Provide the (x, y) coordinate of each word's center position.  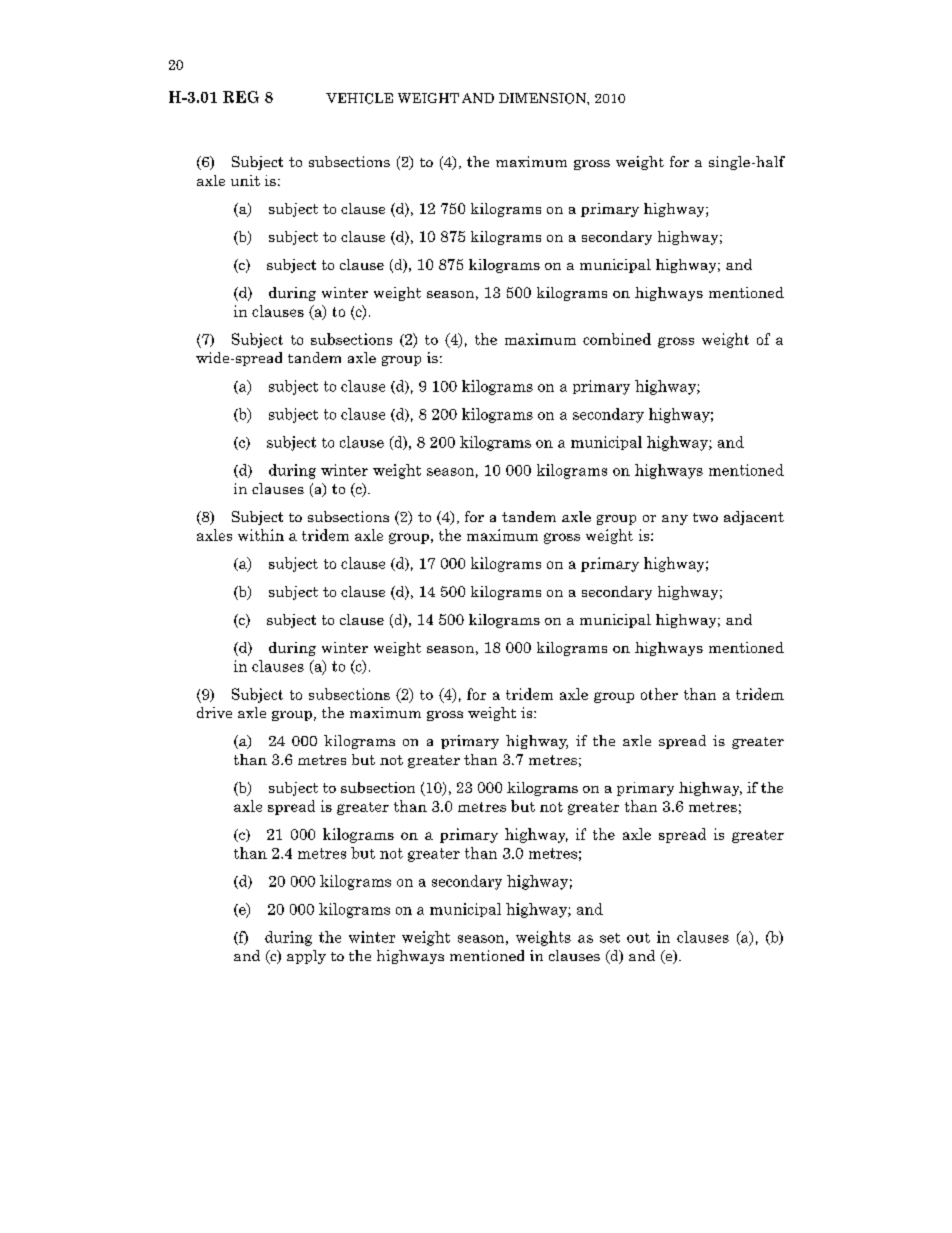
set (610, 938)
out (638, 938)
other (659, 694)
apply (306, 957)
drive (214, 712)
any (675, 520)
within (261, 535)
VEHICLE (359, 98)
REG (241, 97)
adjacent (754, 518)
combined (617, 339)
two (705, 517)
